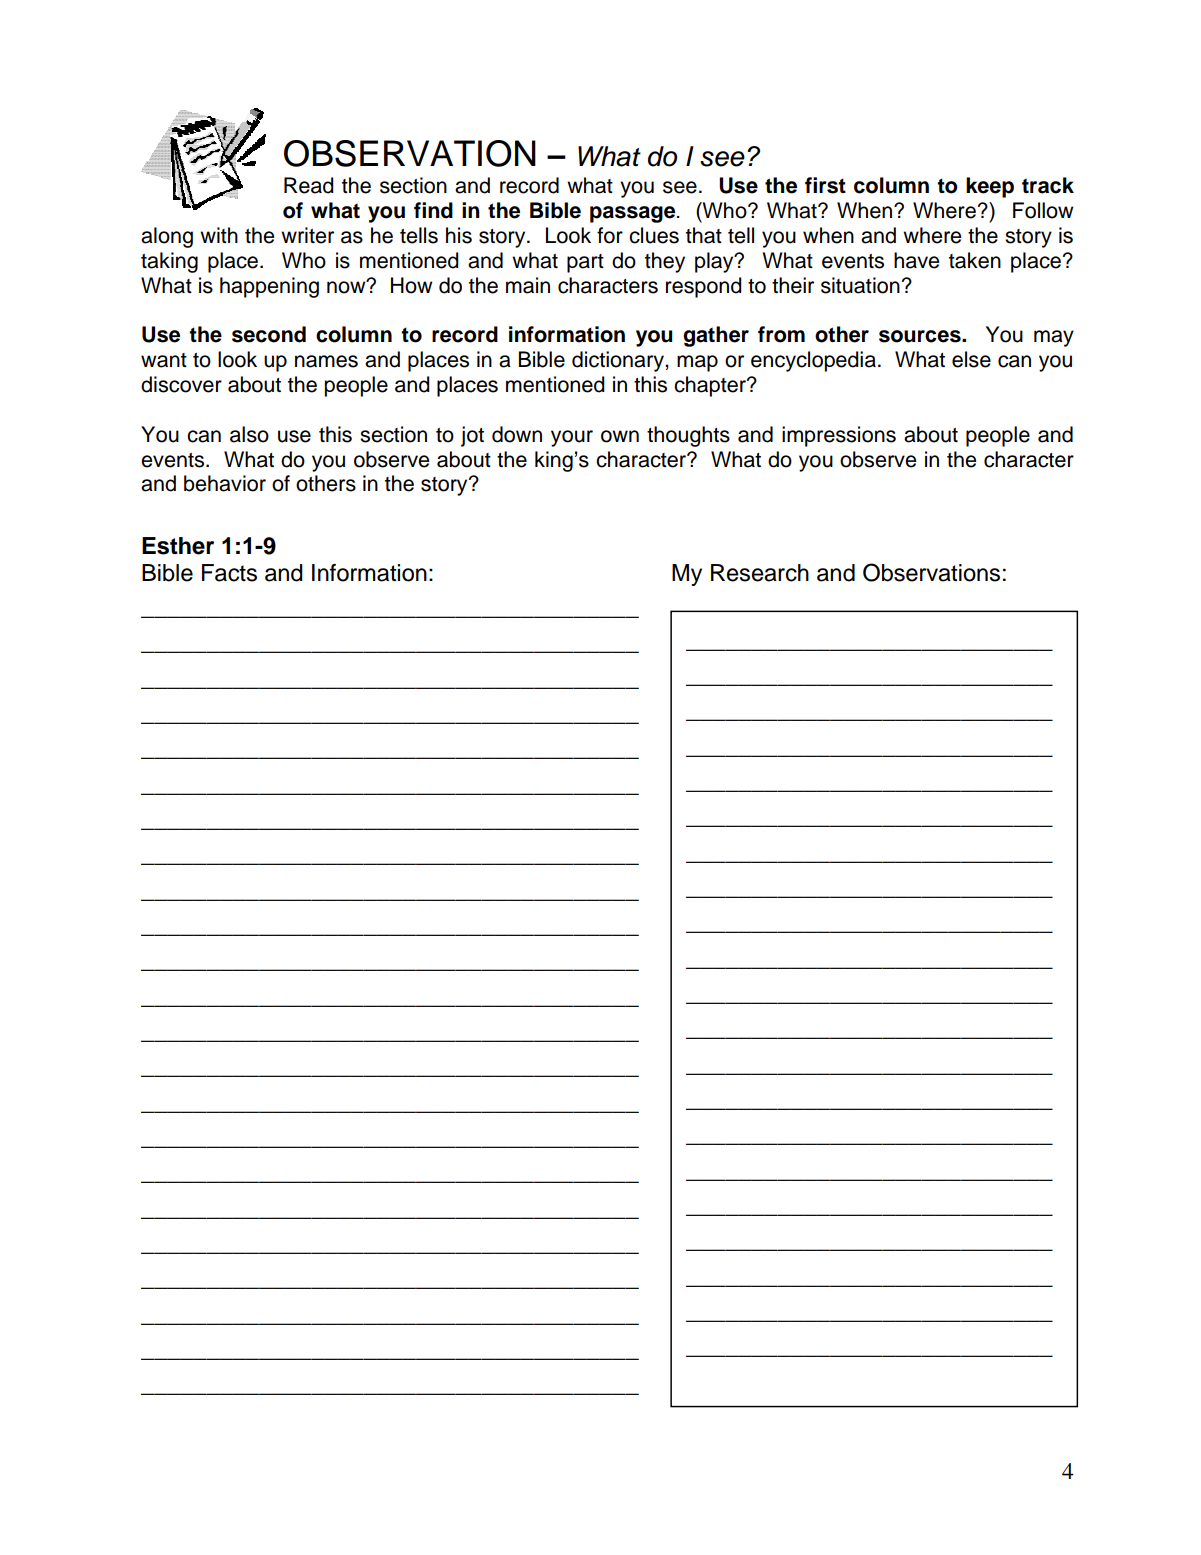 This page has height=1555, width=1201. Describe the element at coordinates (1054, 338) in the page. I see `may` at that location.
